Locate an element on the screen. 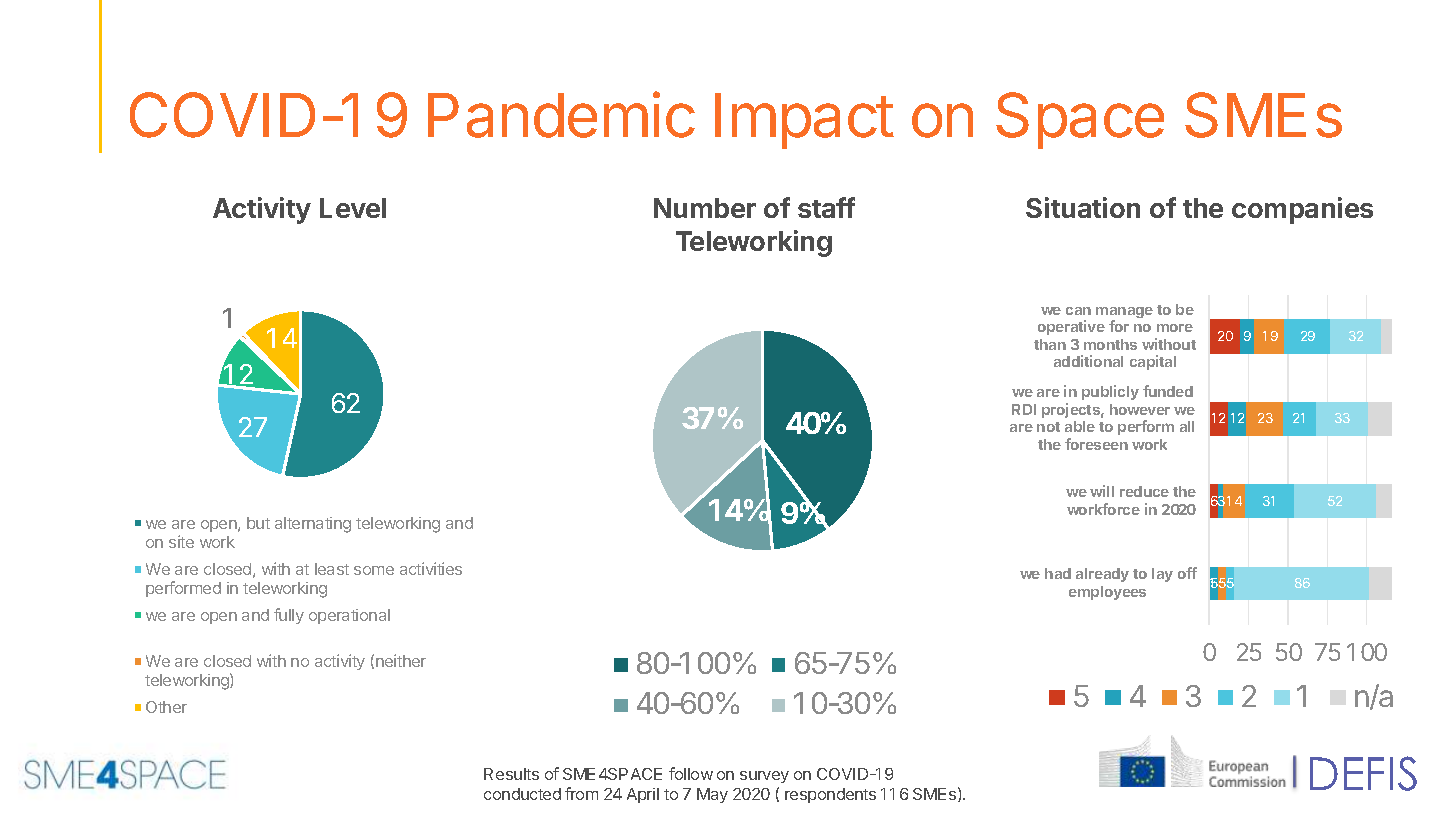 The width and height of the screenshot is (1456, 819). Level is located at coordinates (353, 208).
